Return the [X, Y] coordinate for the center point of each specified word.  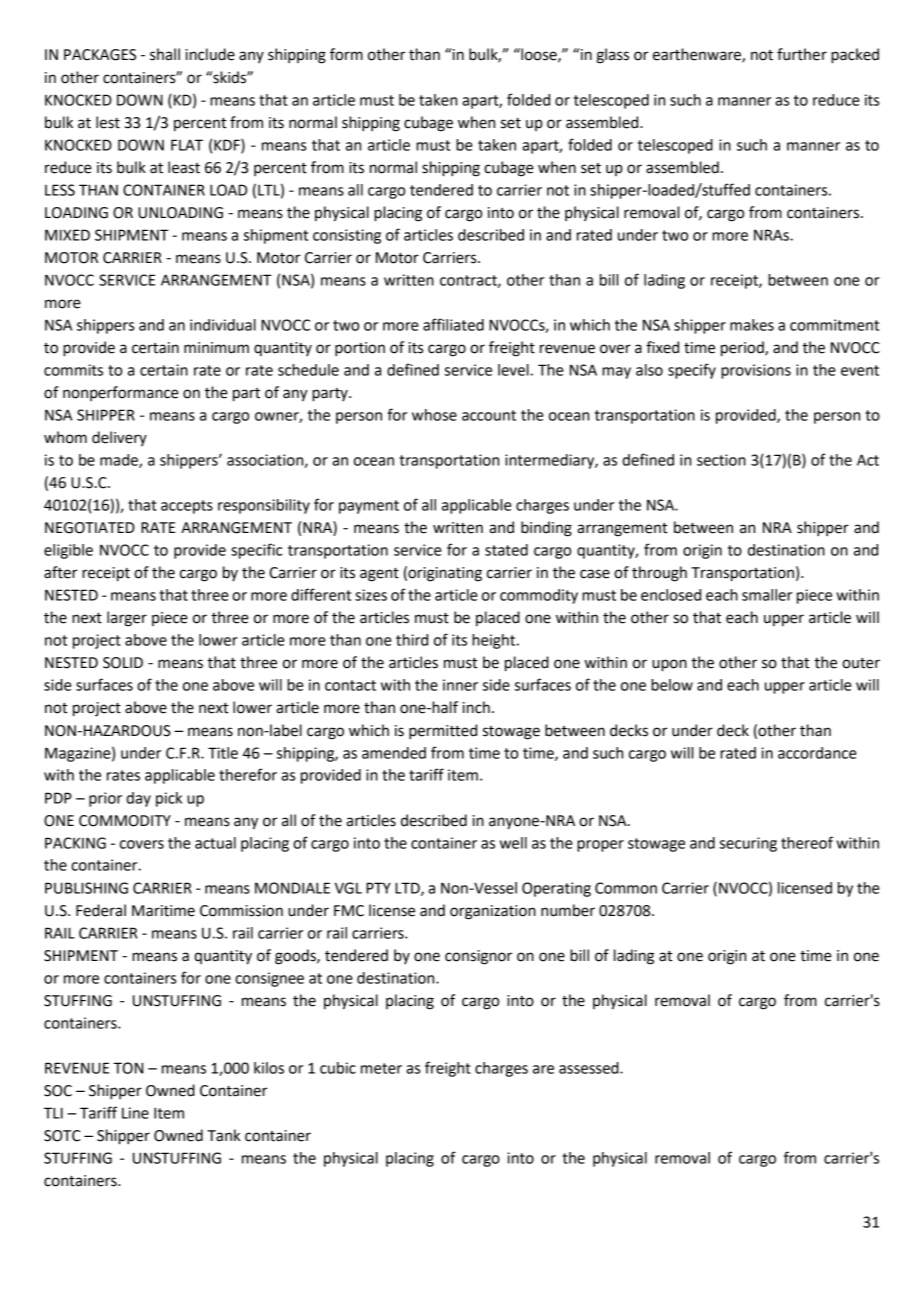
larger [127, 619]
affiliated [453, 324]
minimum [216, 348]
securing [748, 844]
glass [612, 56]
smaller [767, 595]
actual [215, 843]
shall [165, 54]
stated [506, 550]
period [743, 349]
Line [135, 1113]
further [802, 54]
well [513, 843]
